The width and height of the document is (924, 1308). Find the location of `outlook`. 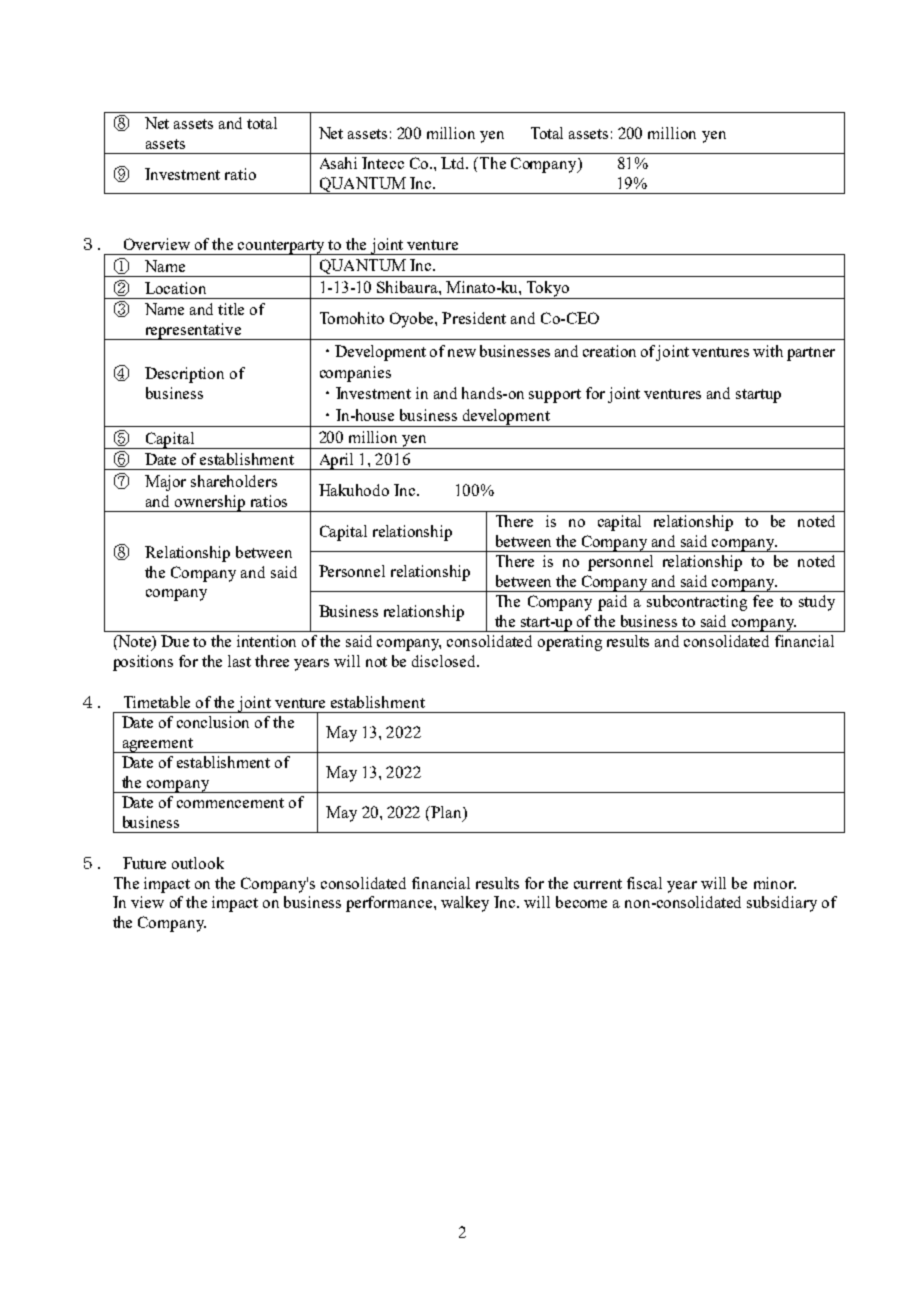

outlook is located at coordinates (198, 863).
